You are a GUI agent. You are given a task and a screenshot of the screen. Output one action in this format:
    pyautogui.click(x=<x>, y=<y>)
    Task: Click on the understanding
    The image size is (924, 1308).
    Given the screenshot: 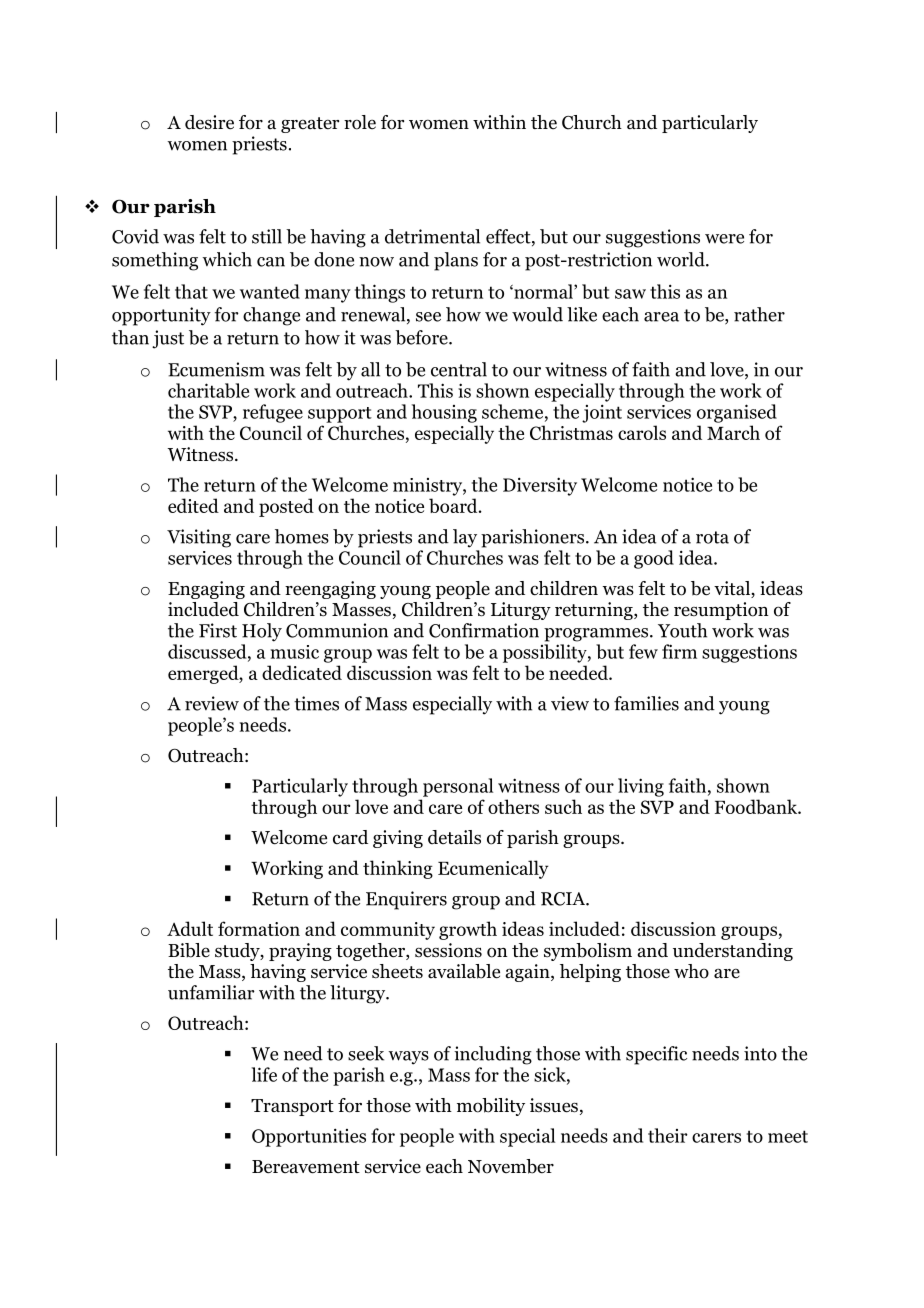 What is the action you would take?
    pyautogui.click(x=733, y=952)
